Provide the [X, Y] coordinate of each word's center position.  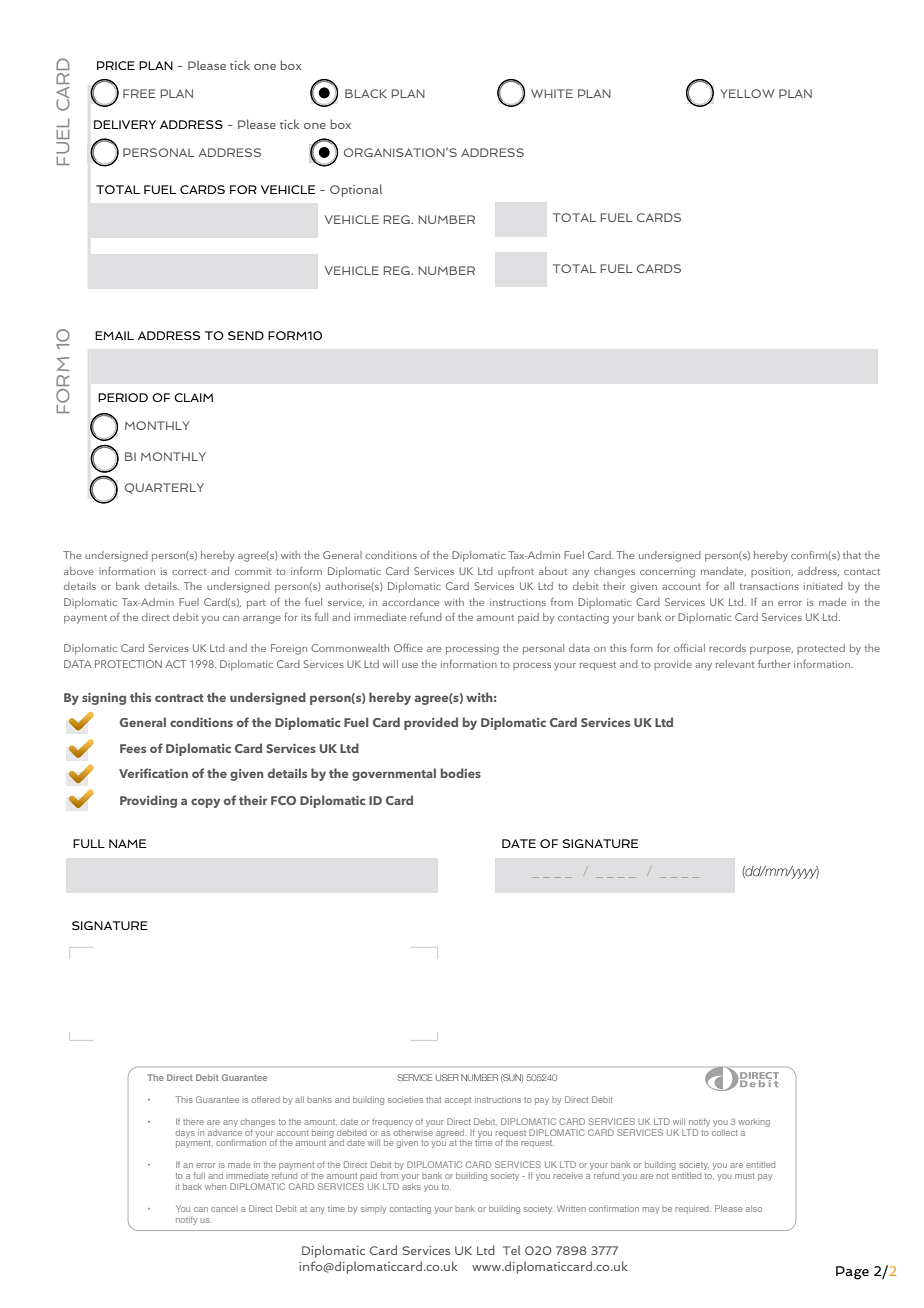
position [772, 572]
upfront [516, 572]
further [774, 663]
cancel [224, 1209]
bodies [461, 773]
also [754, 1208]
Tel [511, 1250]
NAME [127, 843]
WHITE [552, 93]
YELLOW [747, 93]
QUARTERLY [164, 488]
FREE [139, 93]
